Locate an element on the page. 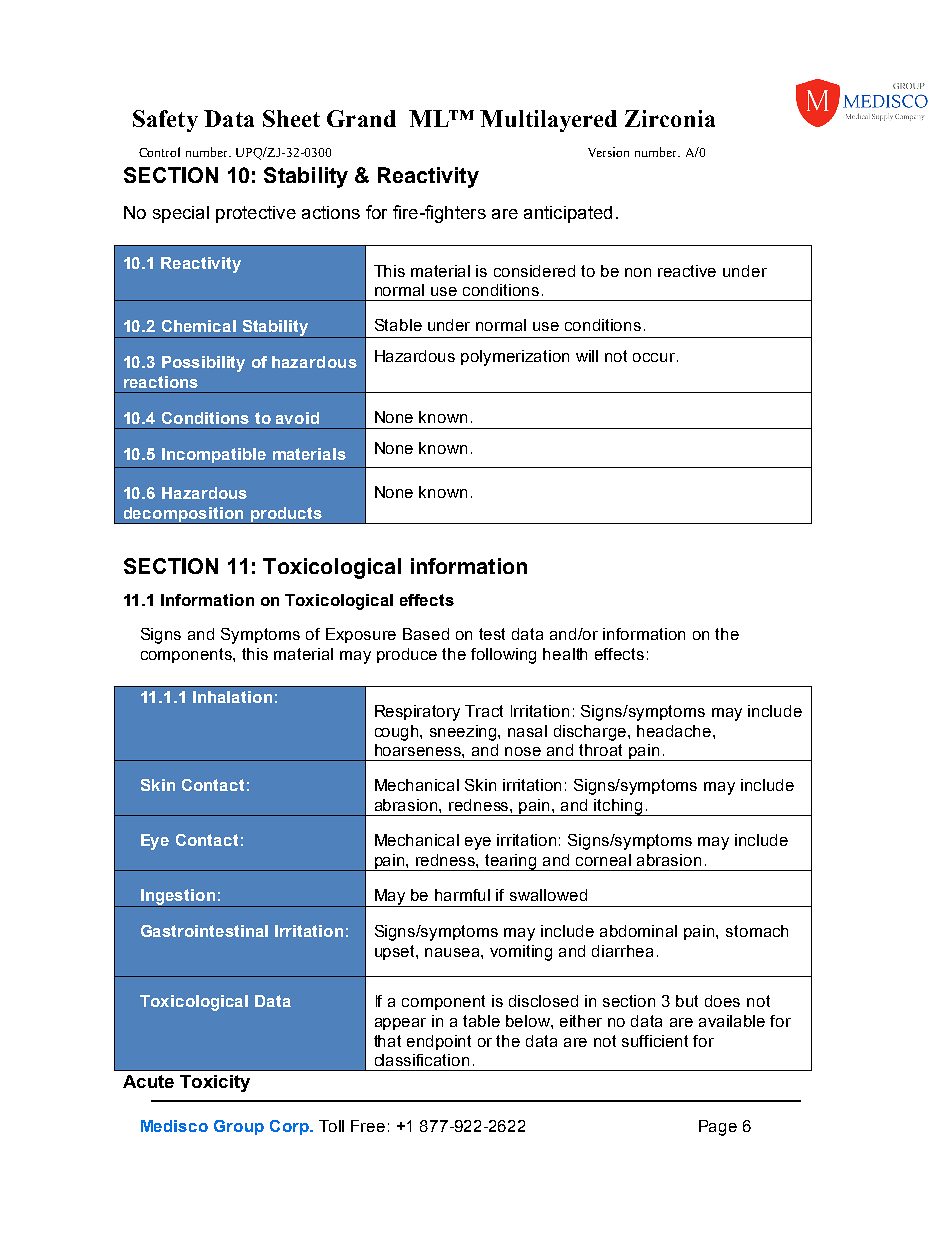  health is located at coordinates (565, 654).
